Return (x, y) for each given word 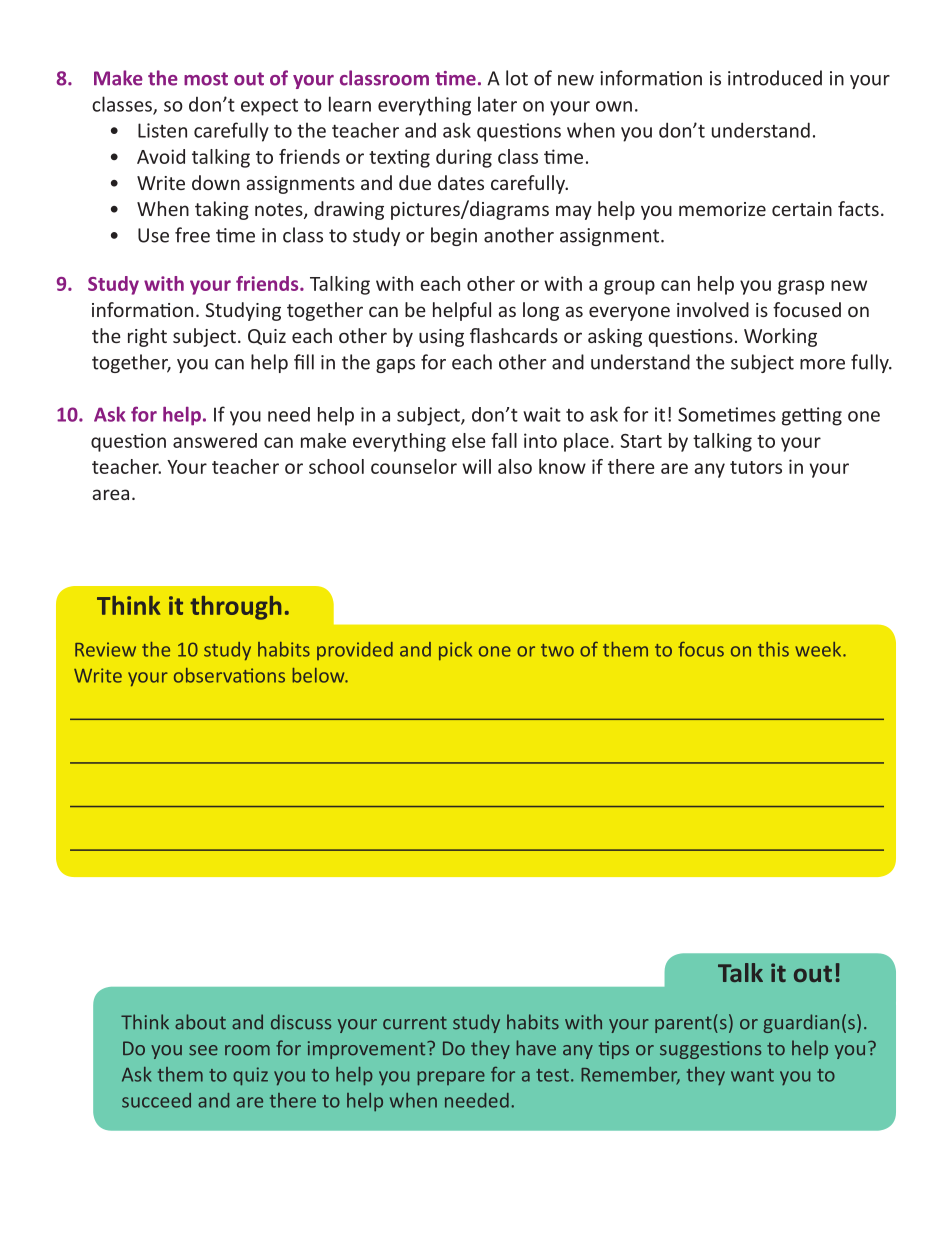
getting (812, 416)
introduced (775, 78)
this (773, 649)
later (497, 104)
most (206, 79)
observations (229, 675)
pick (455, 651)
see (203, 1050)
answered (215, 440)
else (469, 440)
